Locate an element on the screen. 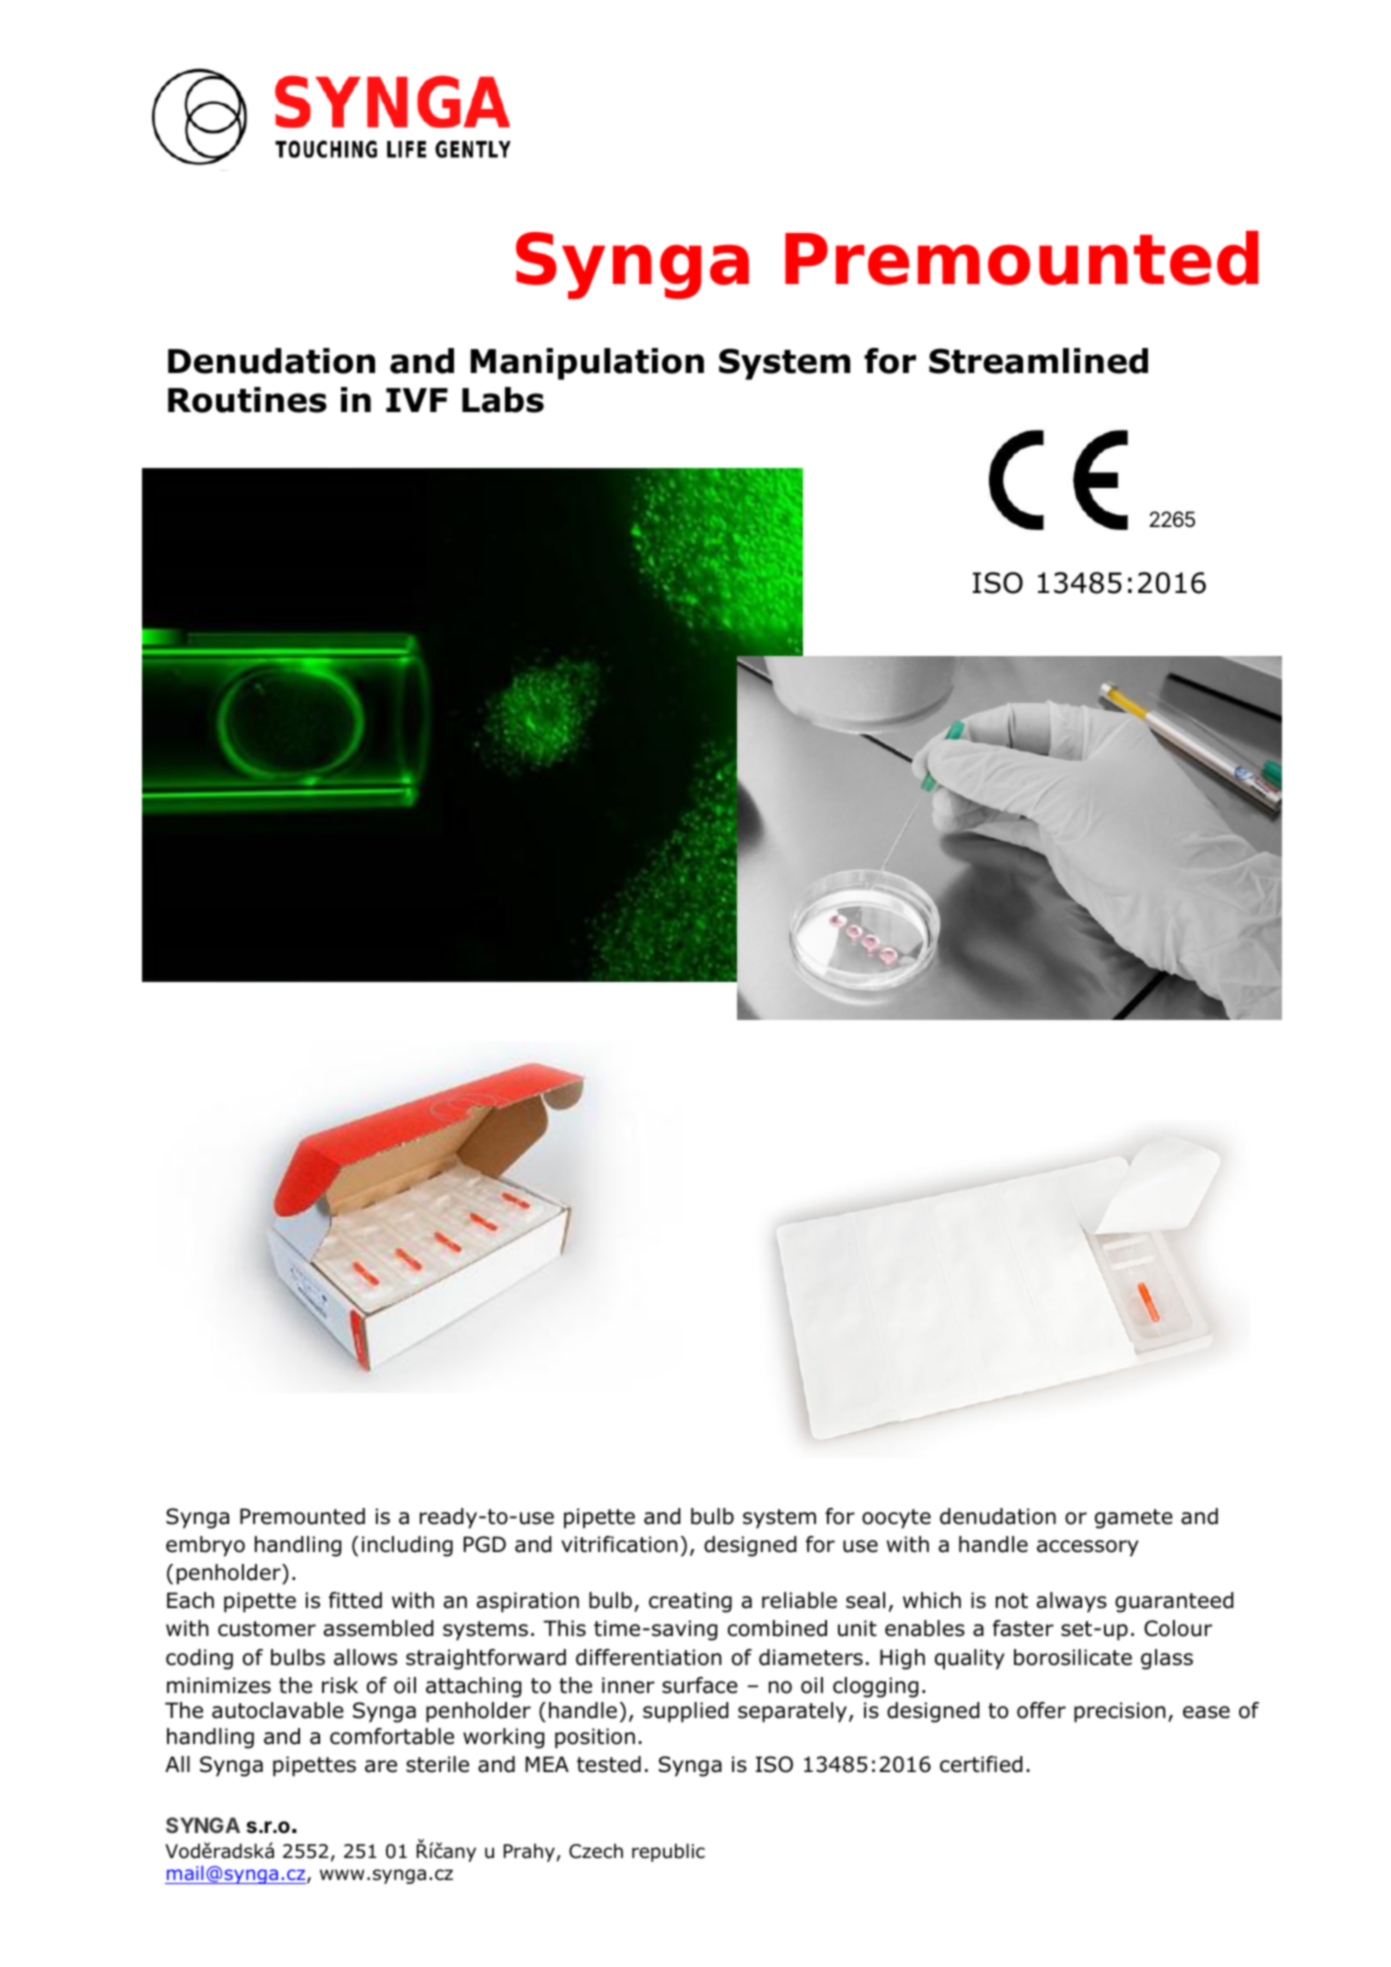 The width and height of the screenshot is (1391, 1967). republic is located at coordinates (668, 1852).
